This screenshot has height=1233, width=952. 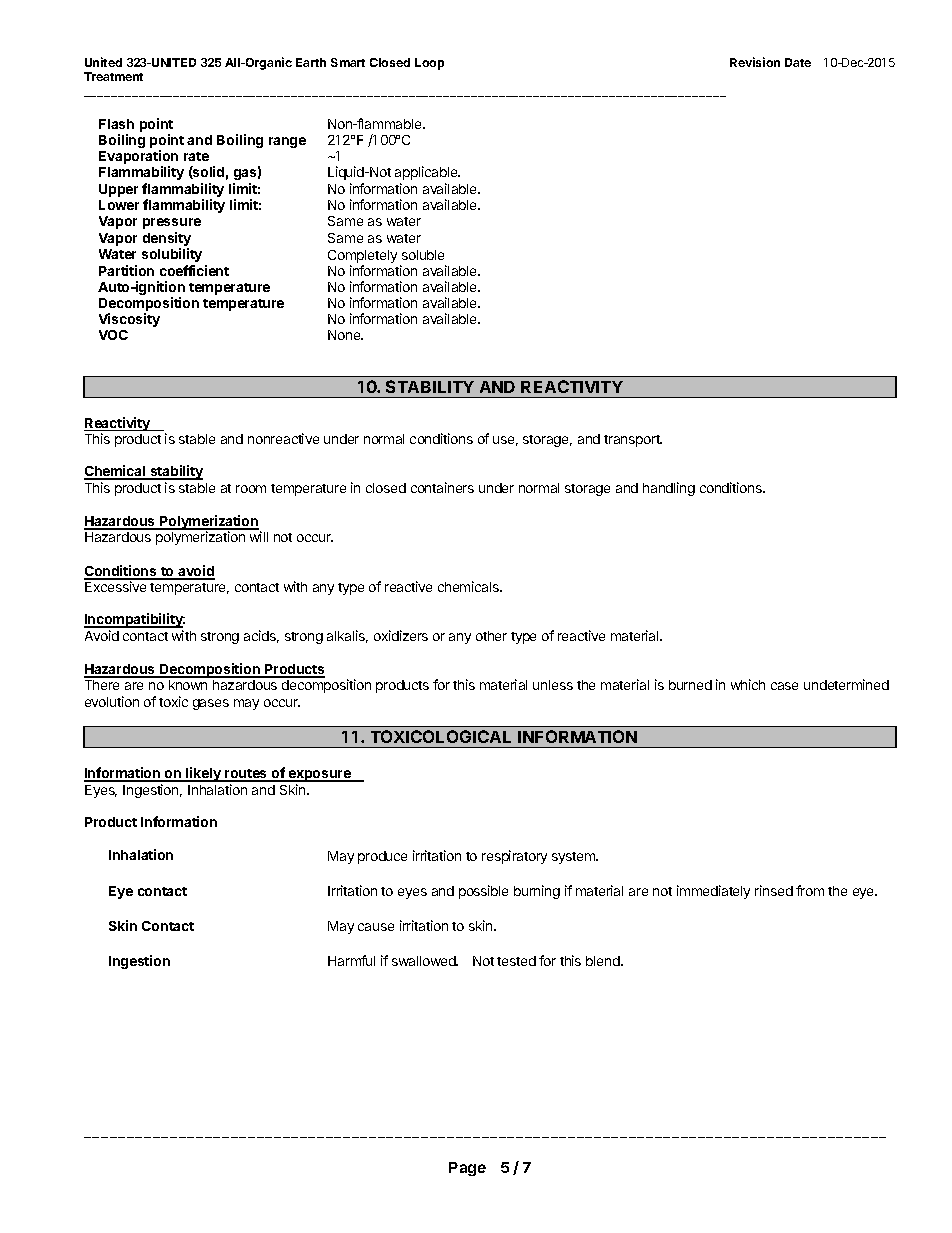 I want to click on likely, so click(x=203, y=774).
